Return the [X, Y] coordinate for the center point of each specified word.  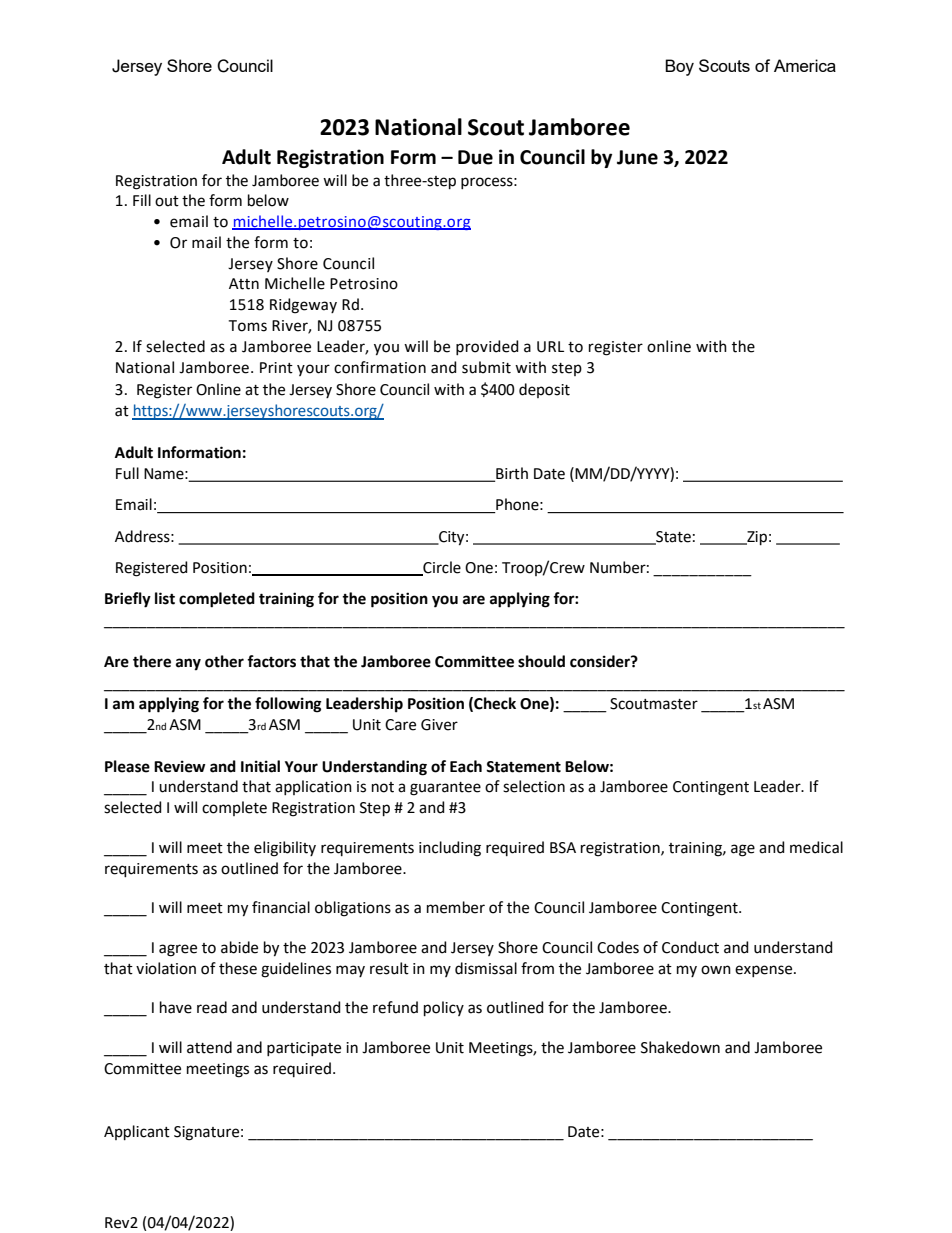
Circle [441, 568]
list [165, 598]
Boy [679, 67]
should [541, 661]
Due [475, 157]
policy [444, 1008]
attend [209, 1047]
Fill [142, 200]
